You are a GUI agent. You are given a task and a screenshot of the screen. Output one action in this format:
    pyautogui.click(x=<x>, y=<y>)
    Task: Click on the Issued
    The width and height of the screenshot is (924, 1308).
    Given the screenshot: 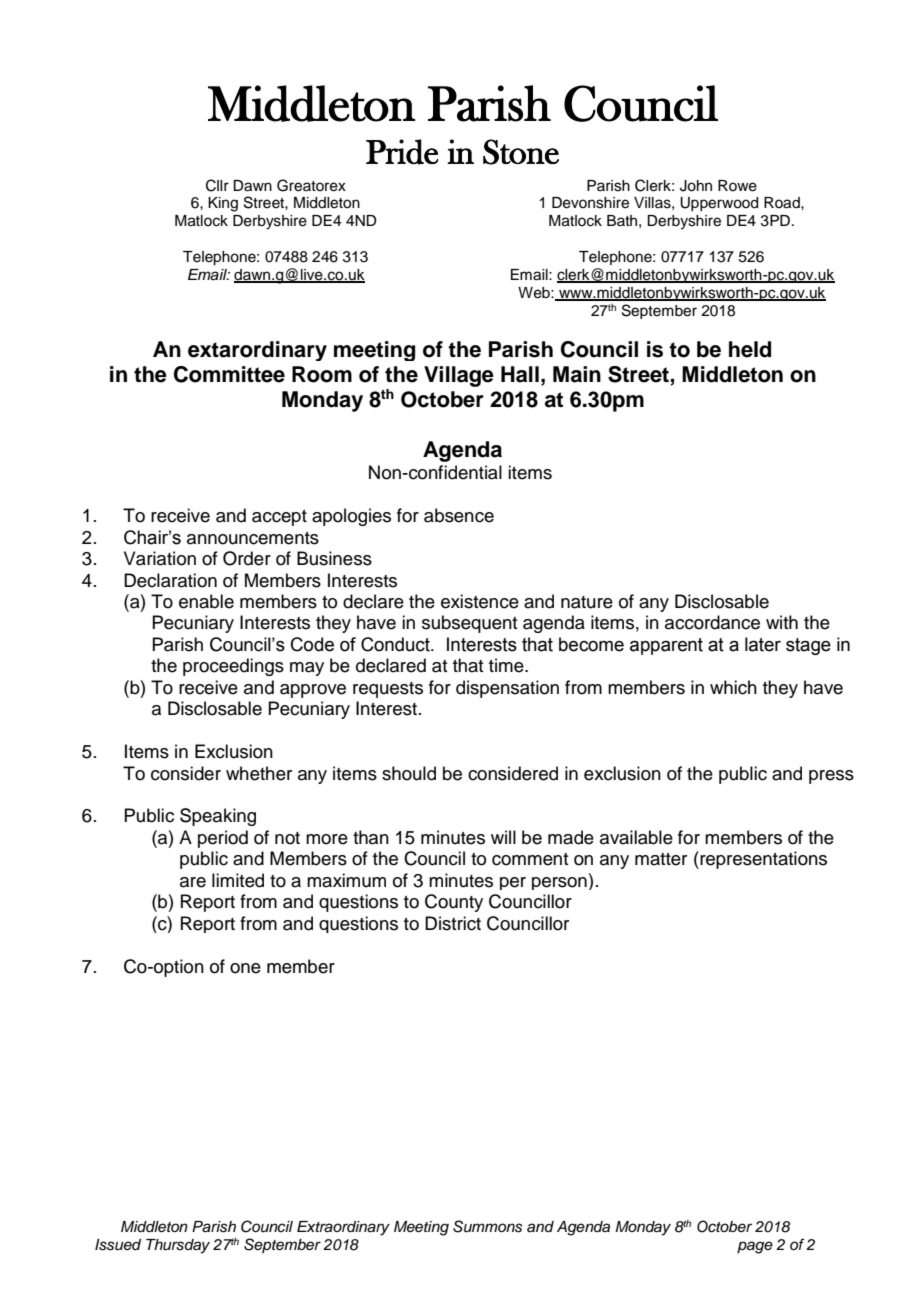 What is the action you would take?
    pyautogui.click(x=118, y=1245)
